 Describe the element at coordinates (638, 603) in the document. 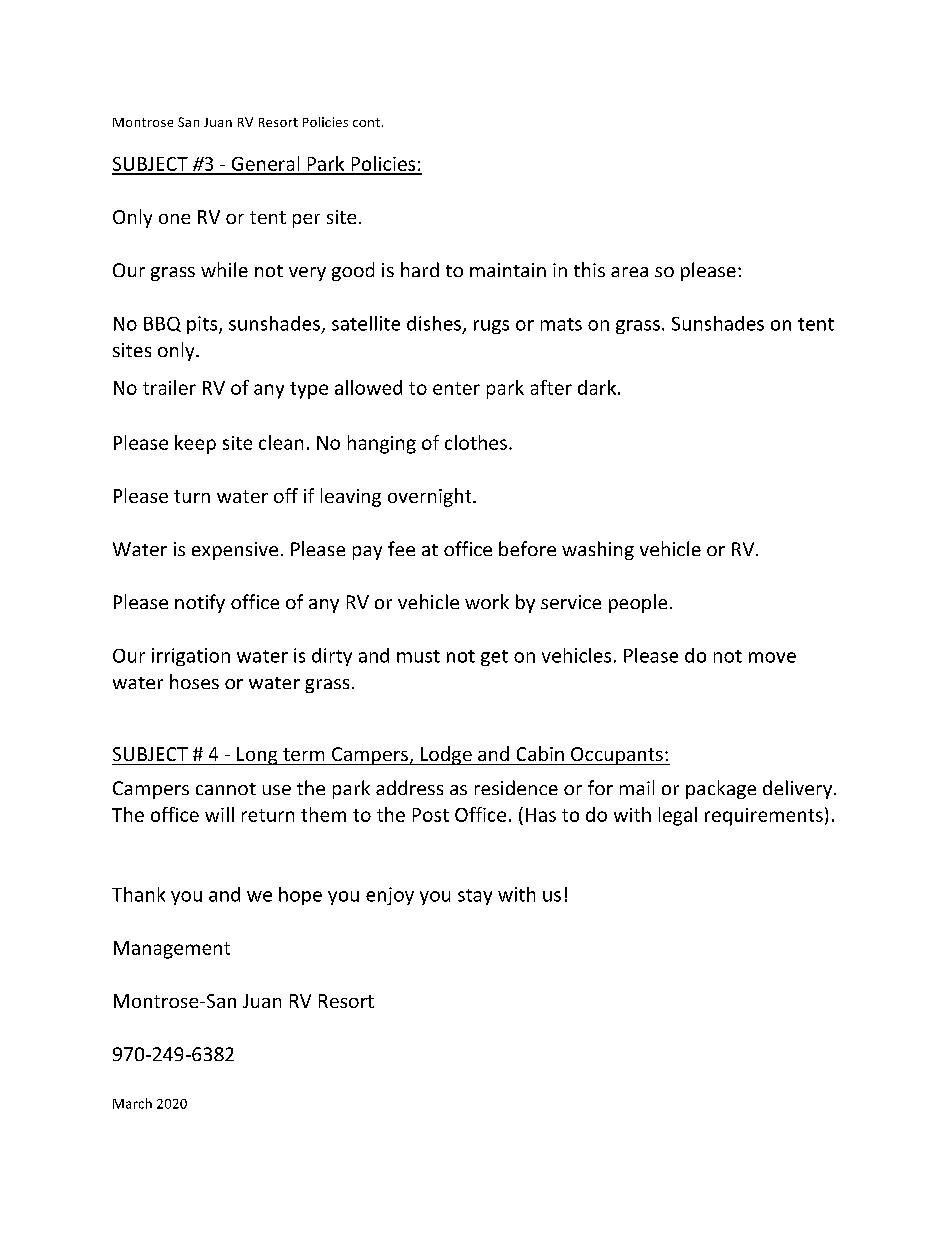

I see `people` at that location.
